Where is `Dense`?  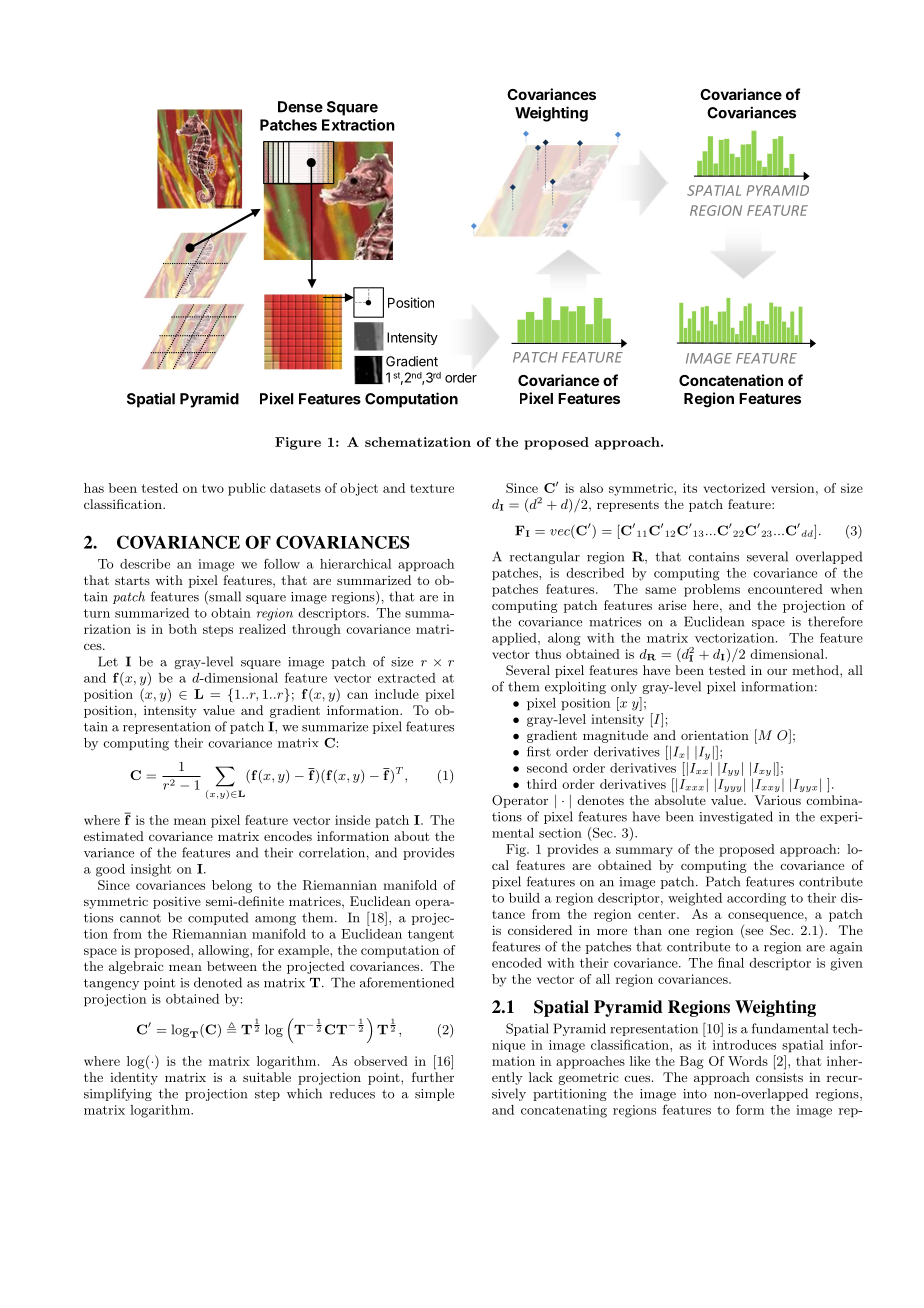 Dense is located at coordinates (300, 107).
